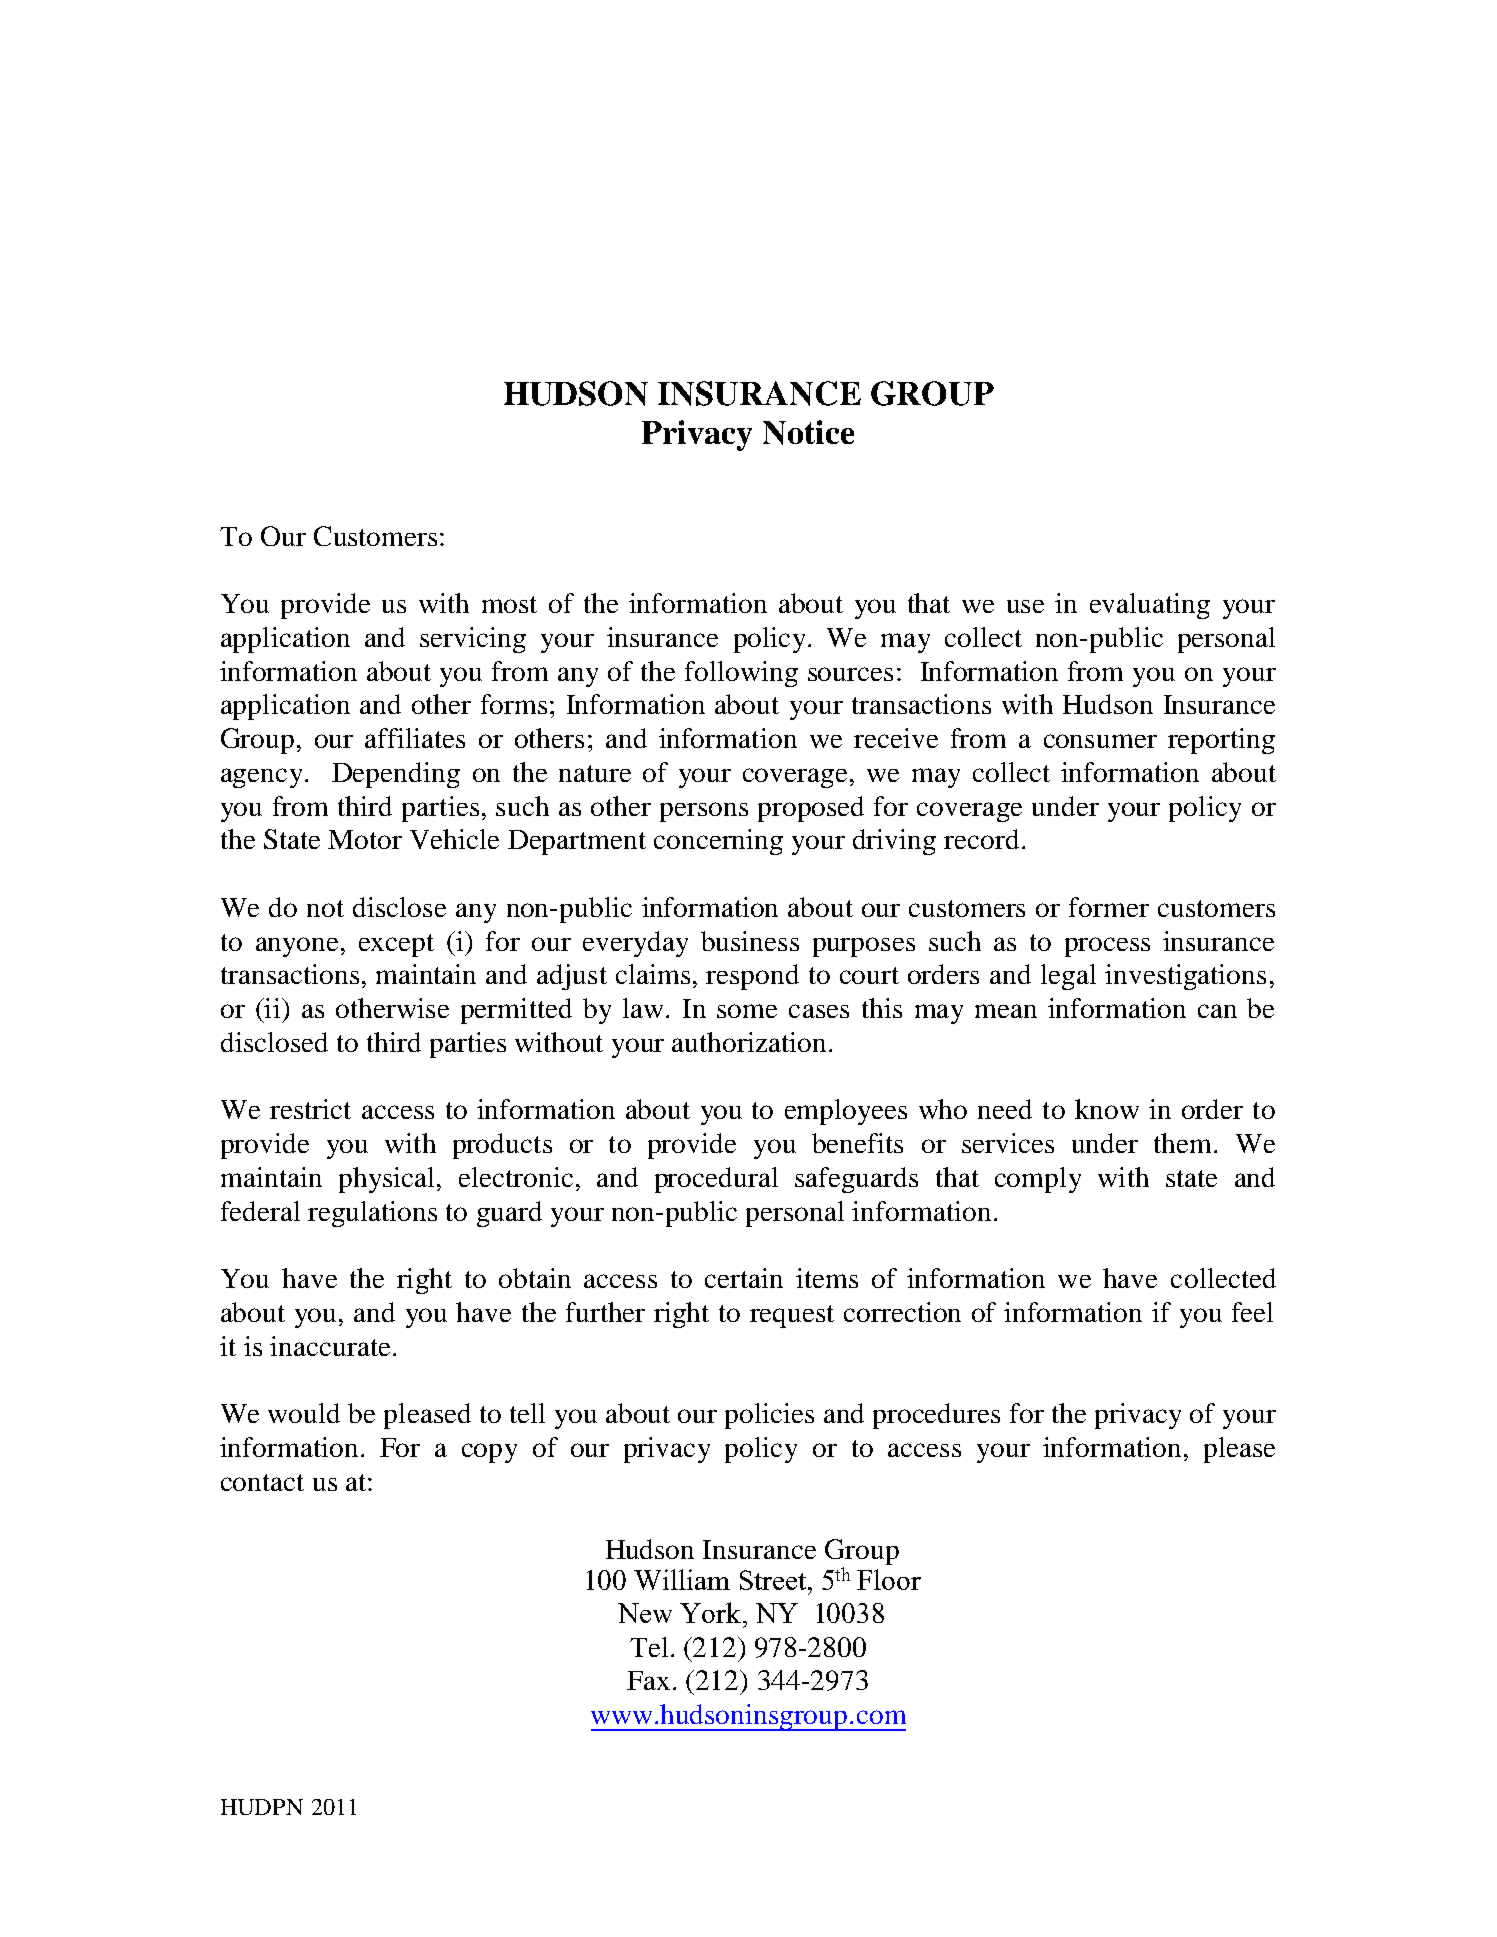 This image has width=1497, height=1937. I want to click on New, so click(645, 1613).
